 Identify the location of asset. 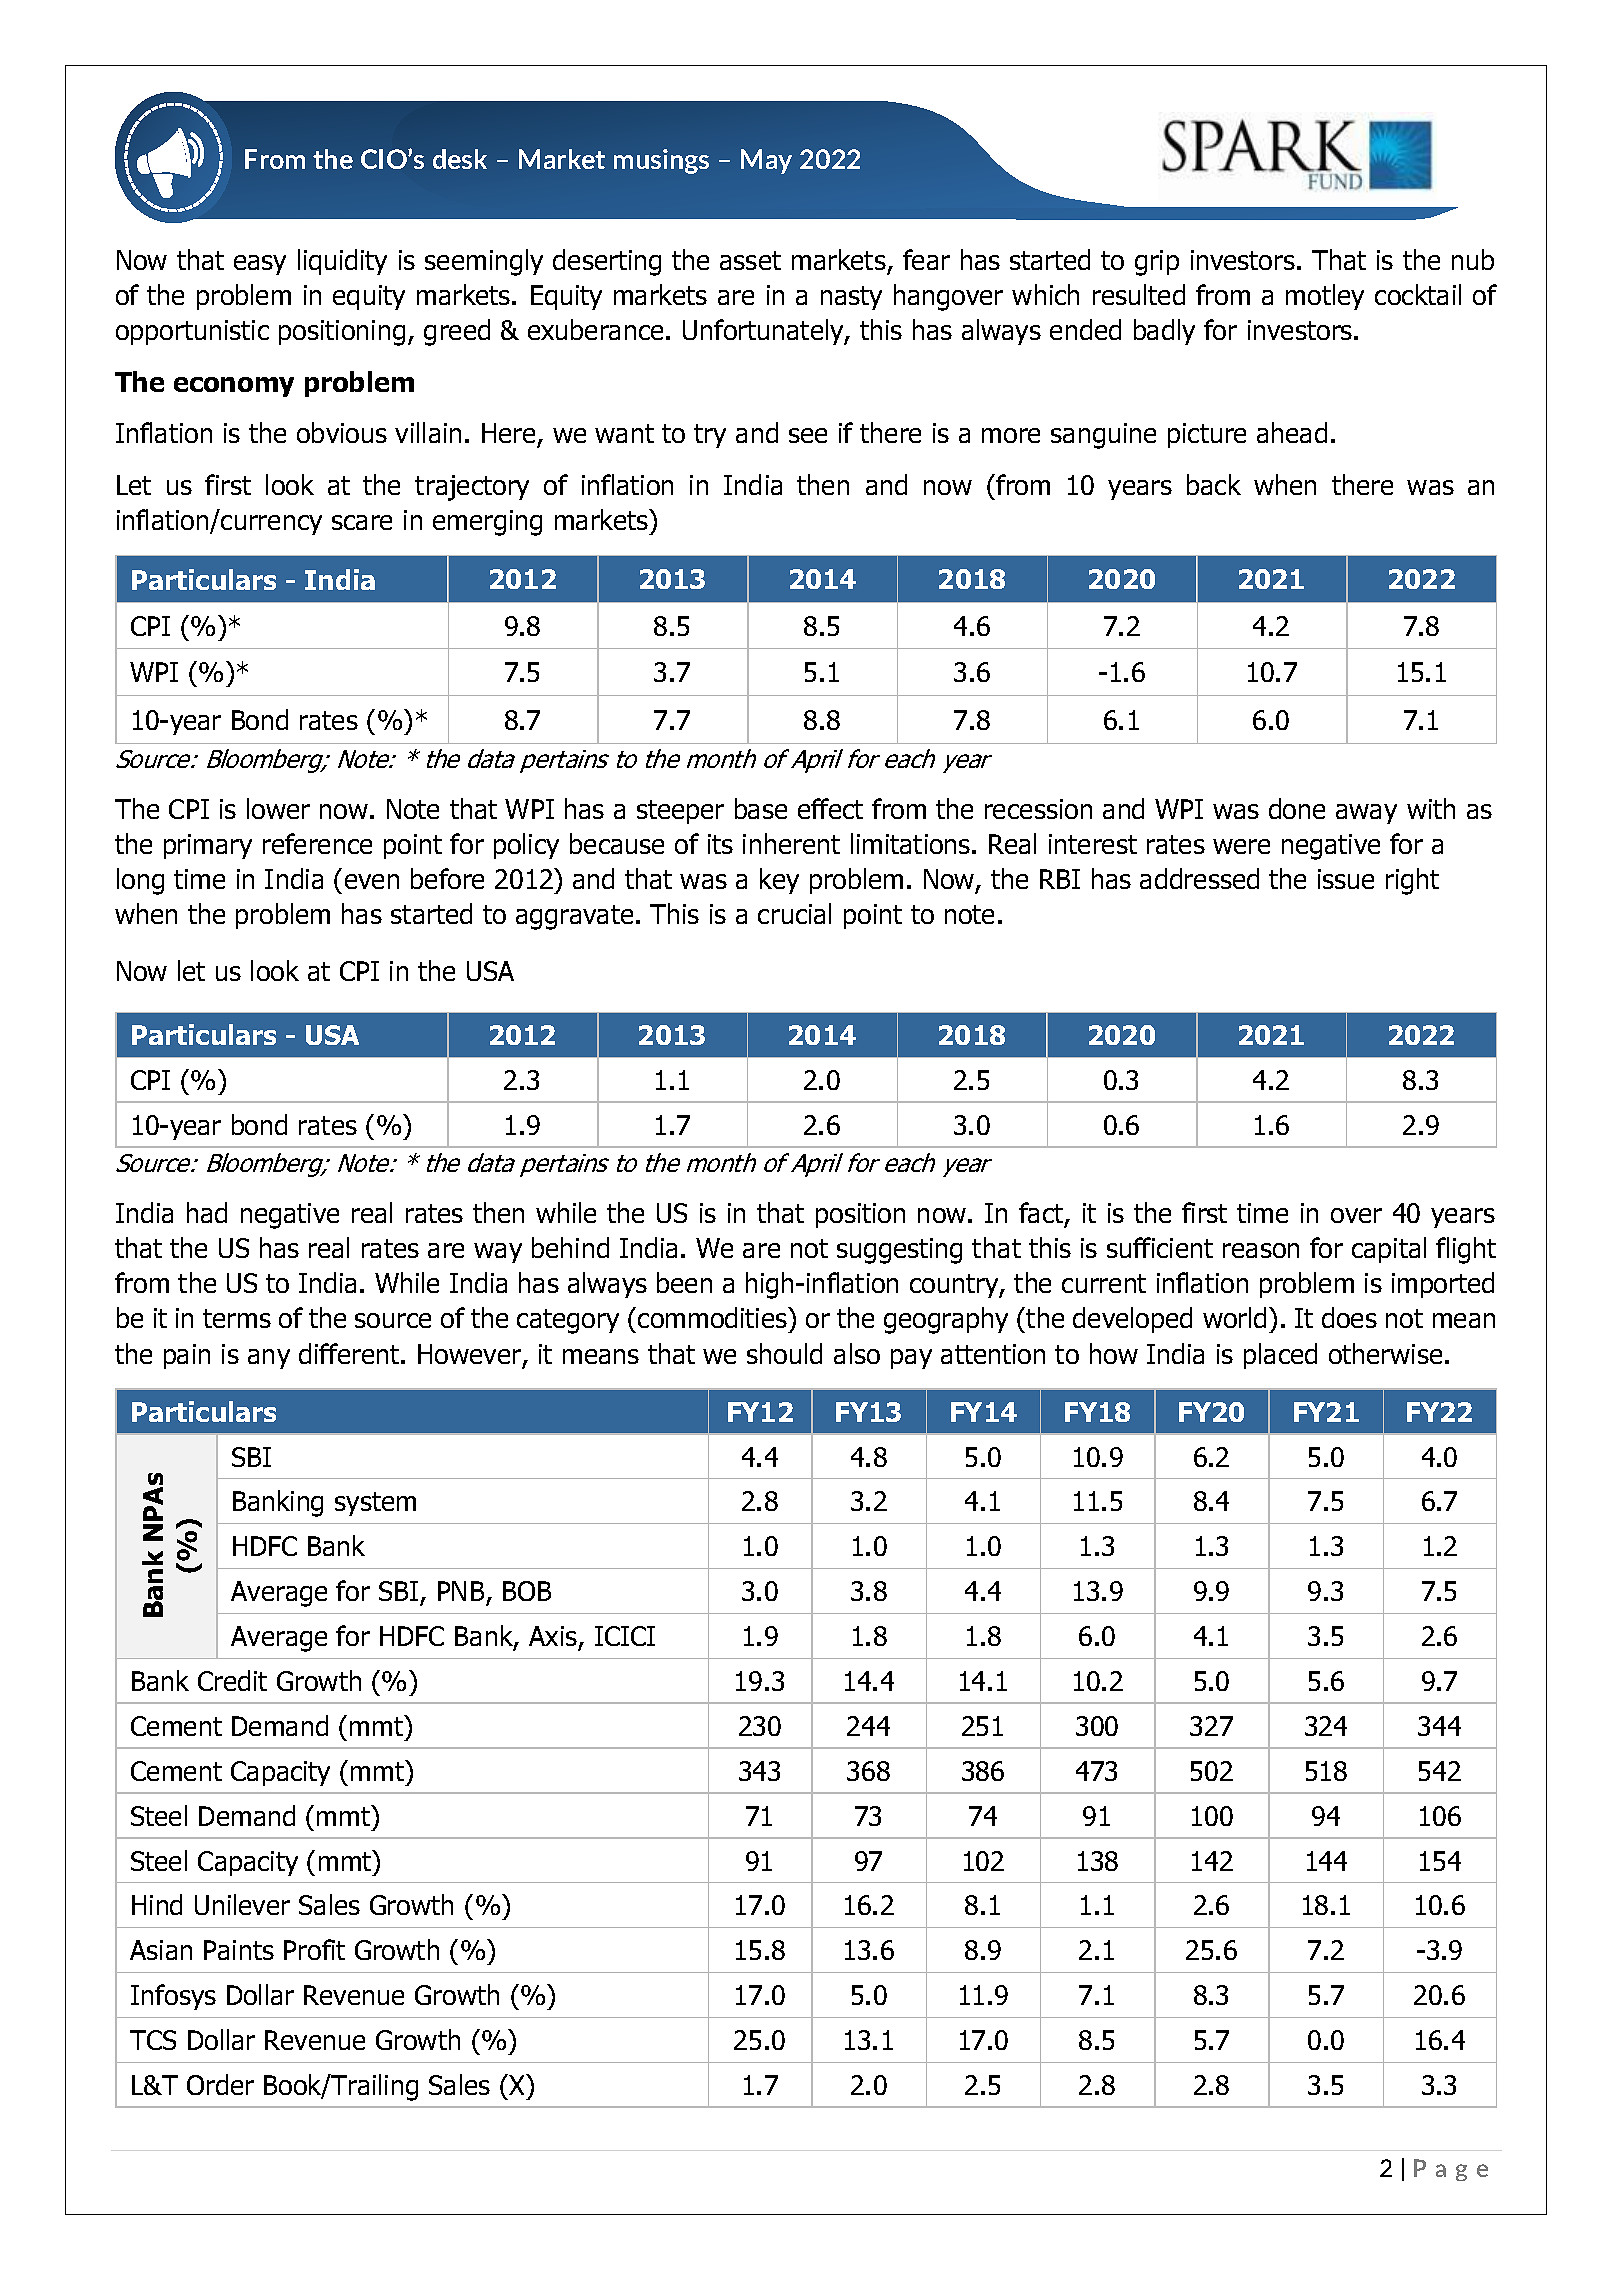
(750, 260).
